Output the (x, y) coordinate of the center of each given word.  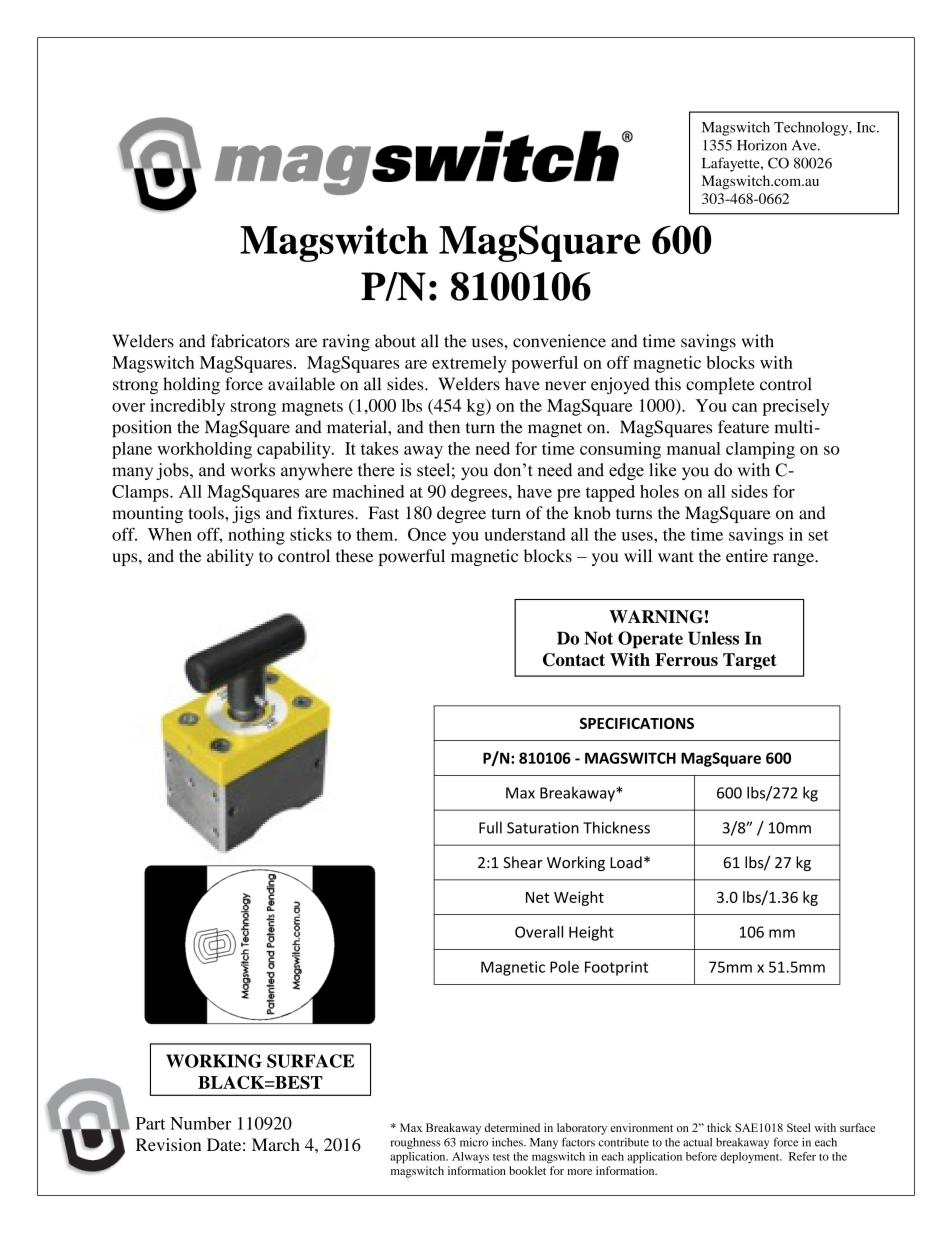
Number (200, 1123)
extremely (469, 364)
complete (720, 385)
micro (474, 1142)
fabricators (250, 341)
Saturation (543, 828)
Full (490, 827)
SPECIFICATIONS (637, 723)
